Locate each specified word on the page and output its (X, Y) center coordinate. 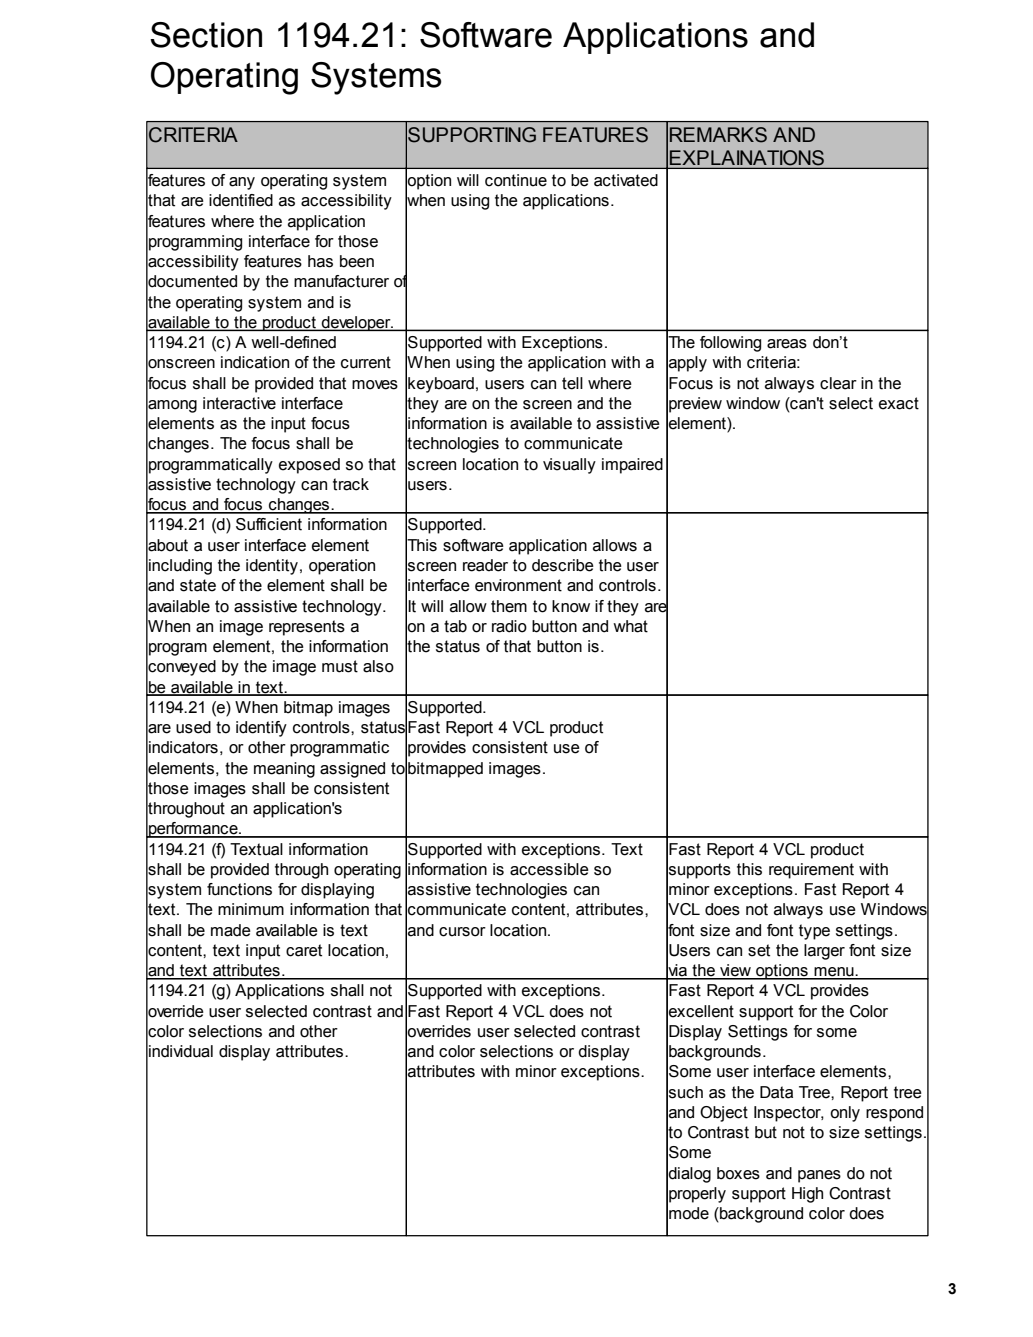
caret (304, 950)
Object (724, 1114)
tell (572, 383)
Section (206, 35)
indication (255, 362)
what (630, 626)
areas (787, 344)
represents (307, 628)
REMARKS (718, 135)
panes (819, 1176)
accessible (549, 869)
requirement (811, 871)
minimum (251, 909)
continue (516, 180)
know (571, 606)
